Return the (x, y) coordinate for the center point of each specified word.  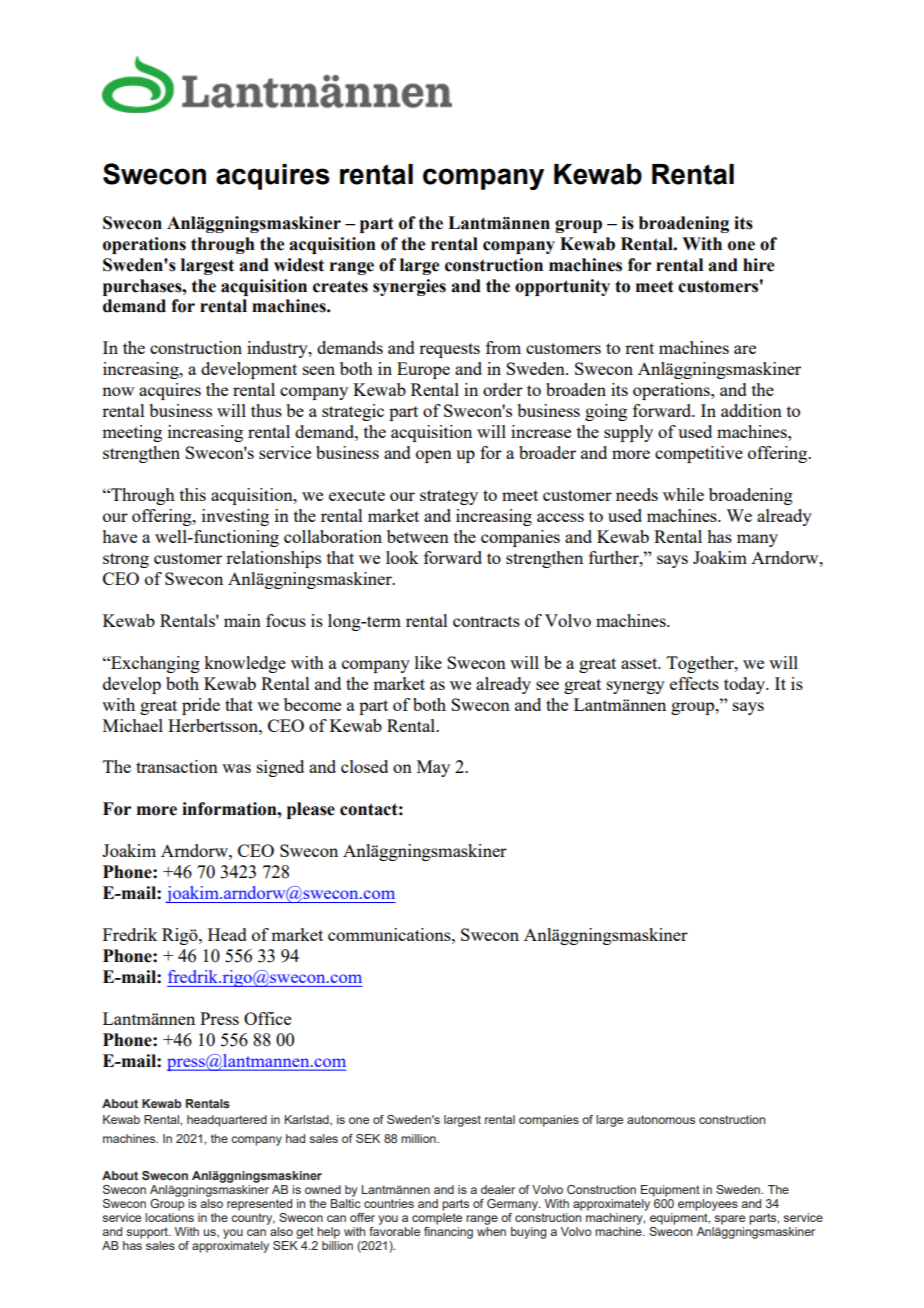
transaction (177, 766)
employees (708, 1205)
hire (758, 265)
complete (437, 1217)
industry (278, 349)
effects (694, 683)
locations (169, 1216)
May (433, 768)
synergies (409, 287)
